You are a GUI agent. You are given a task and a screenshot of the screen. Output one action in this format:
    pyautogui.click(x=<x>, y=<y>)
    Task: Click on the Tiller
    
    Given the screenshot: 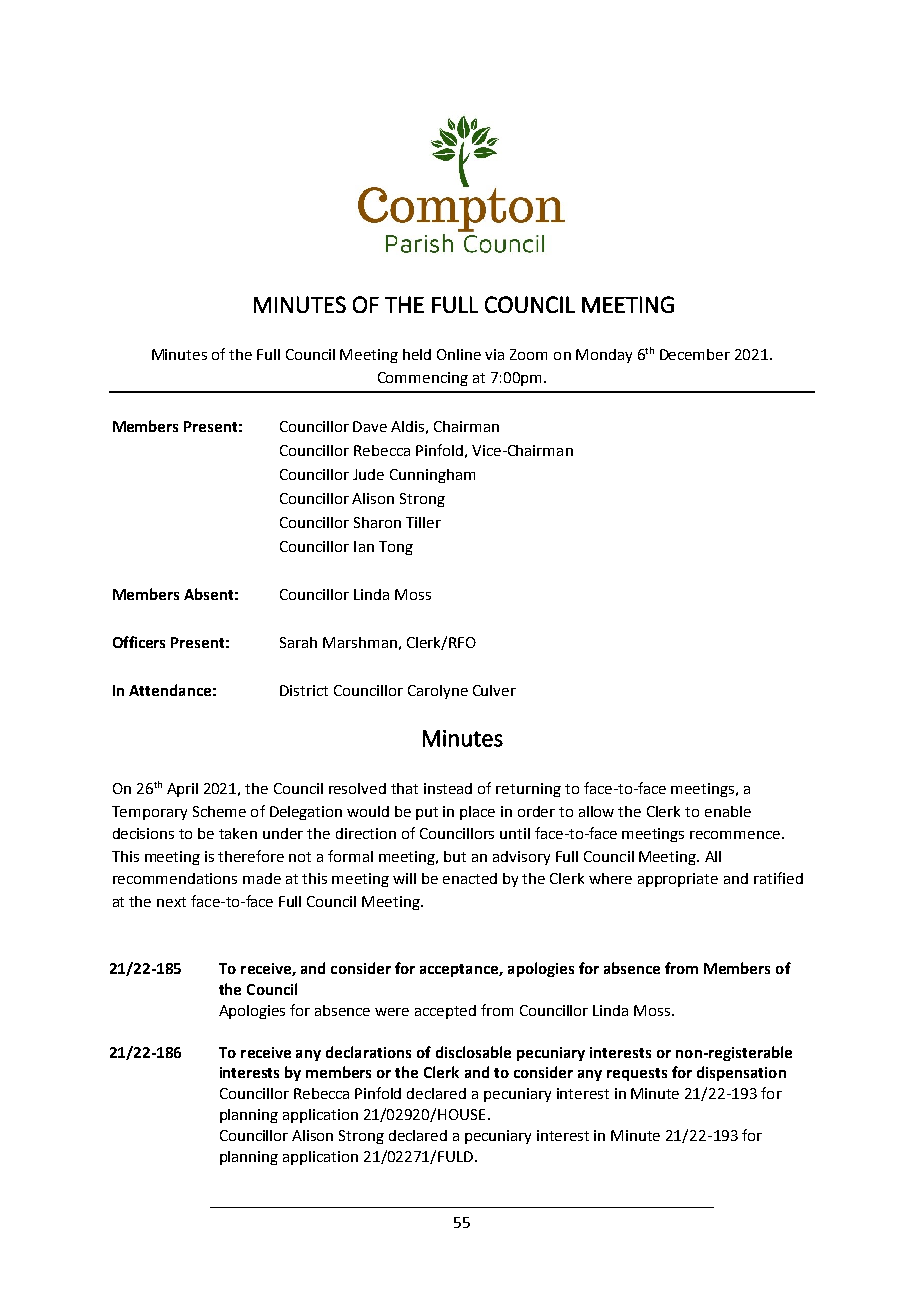 What is the action you would take?
    pyautogui.click(x=423, y=522)
